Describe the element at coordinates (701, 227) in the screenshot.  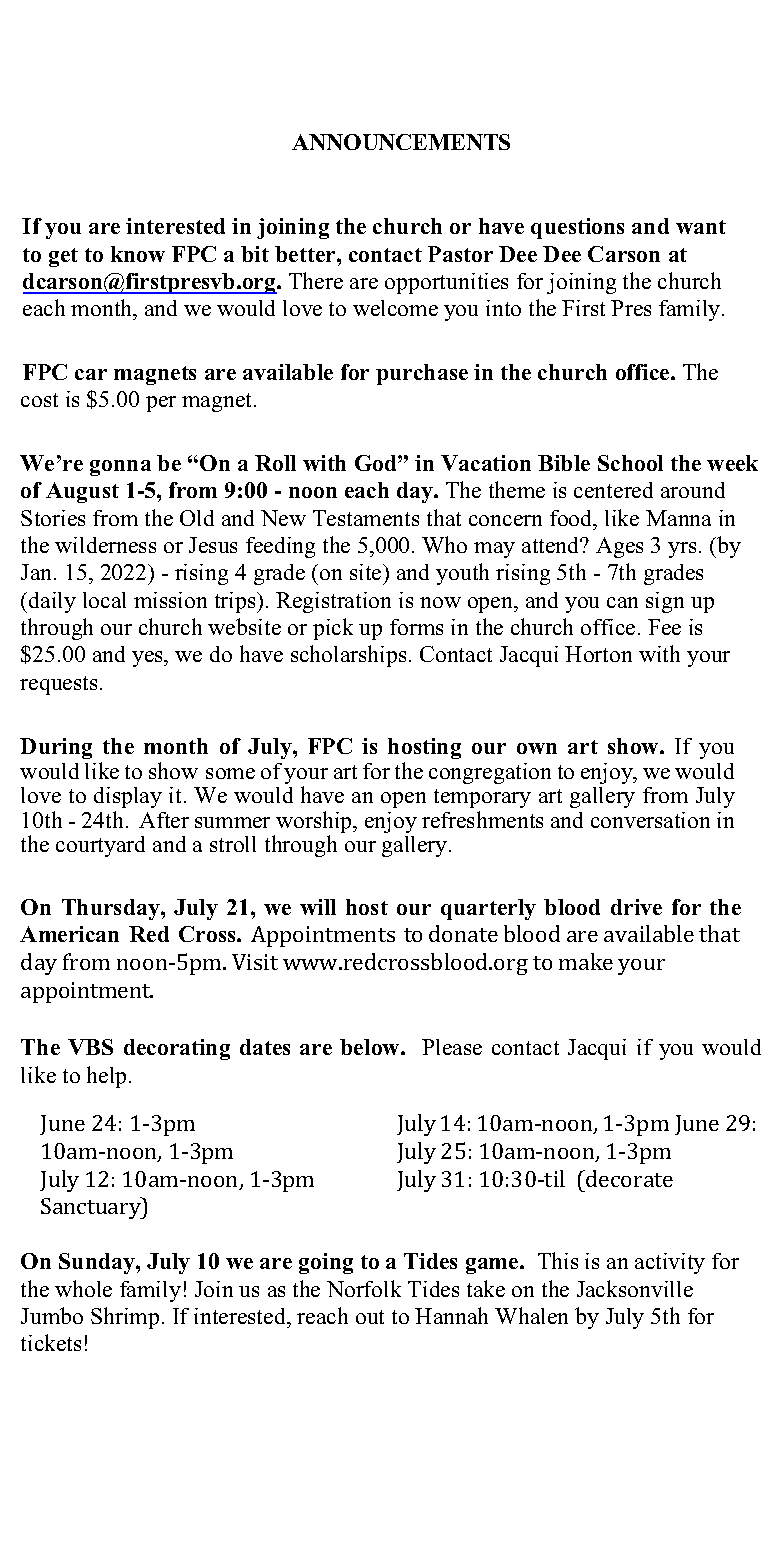
I see `want` at that location.
